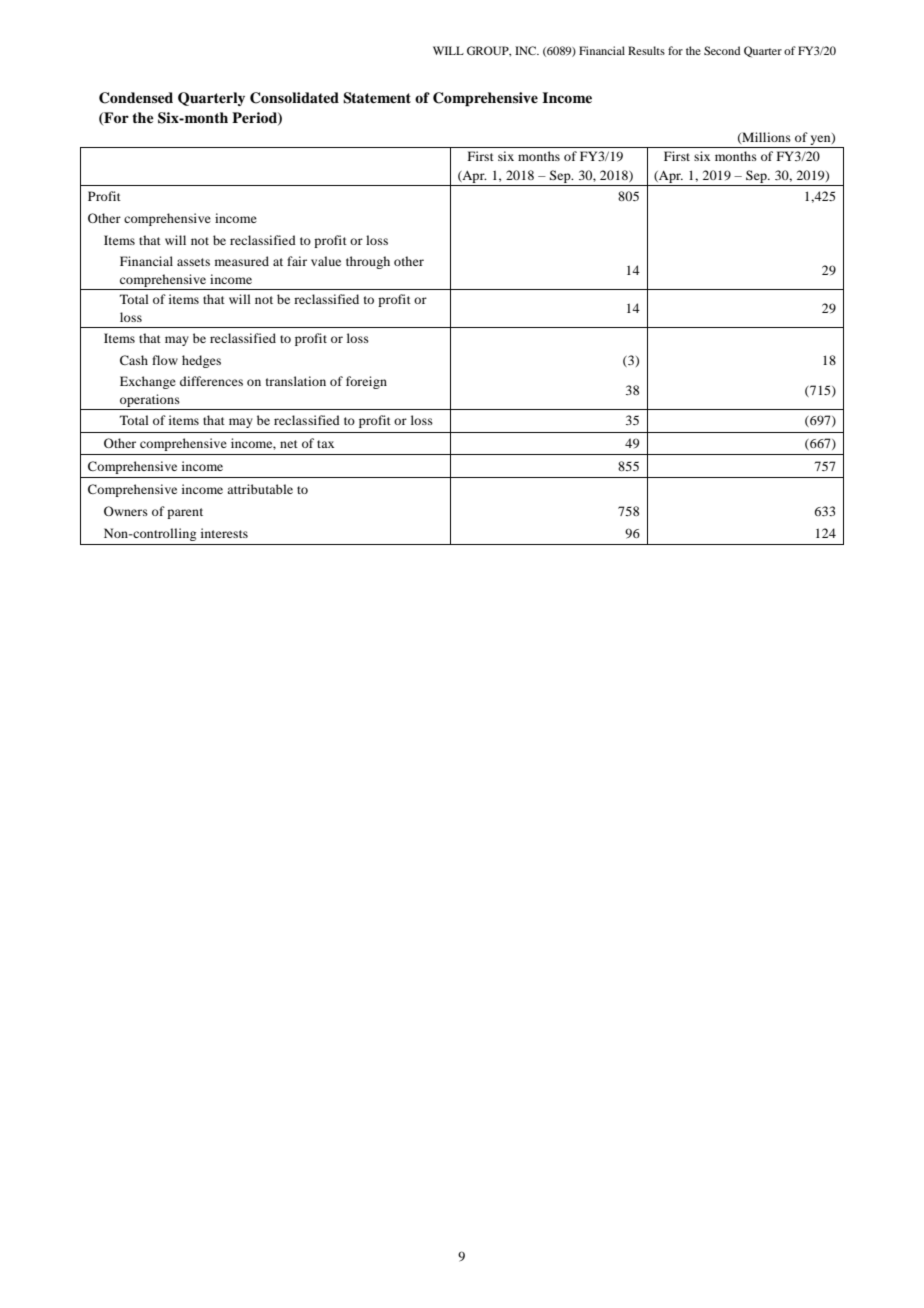 This document has width=924, height=1308. I want to click on attributable, so click(260, 489).
